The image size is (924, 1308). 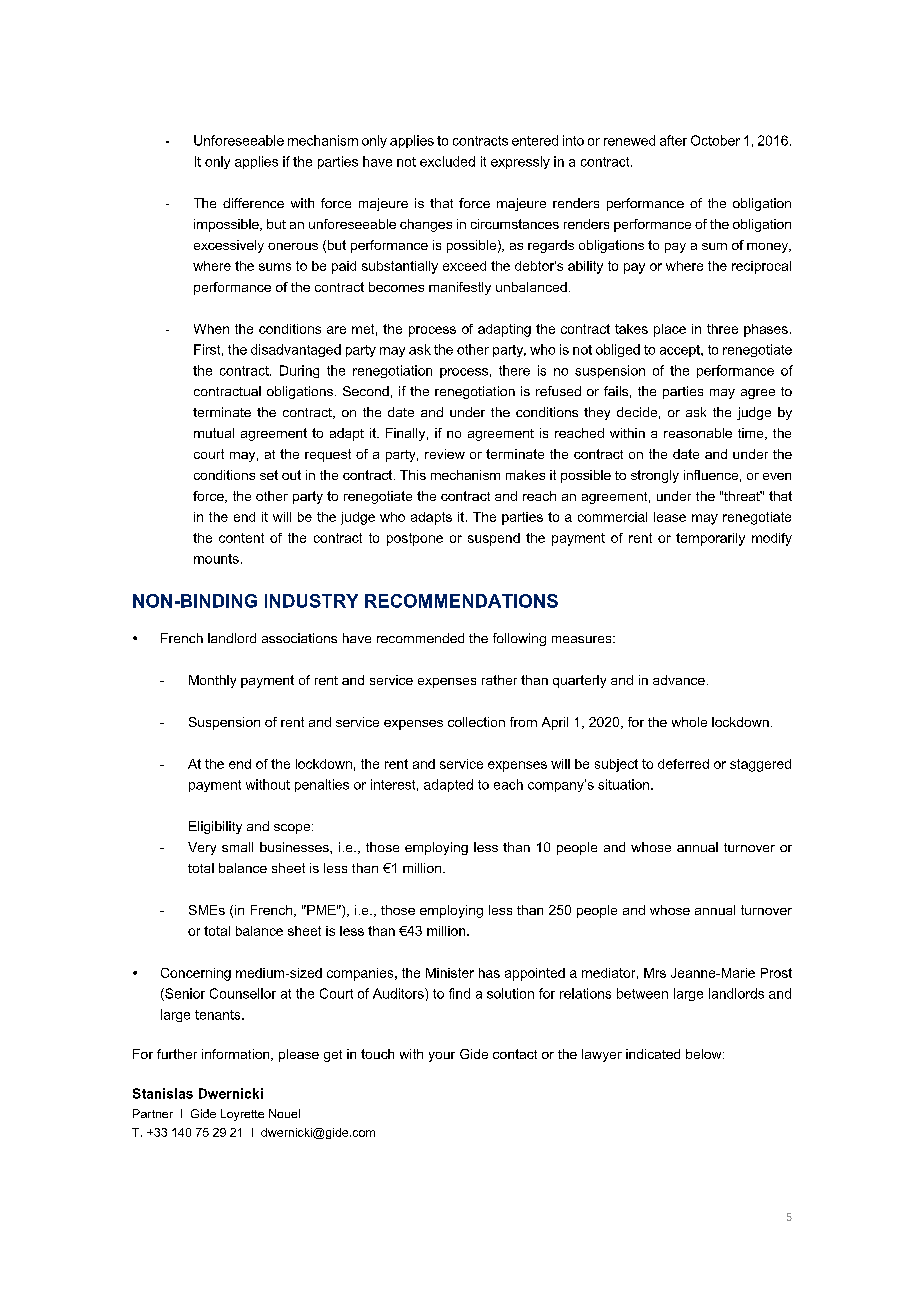 I want to click on collection, so click(x=476, y=722).
